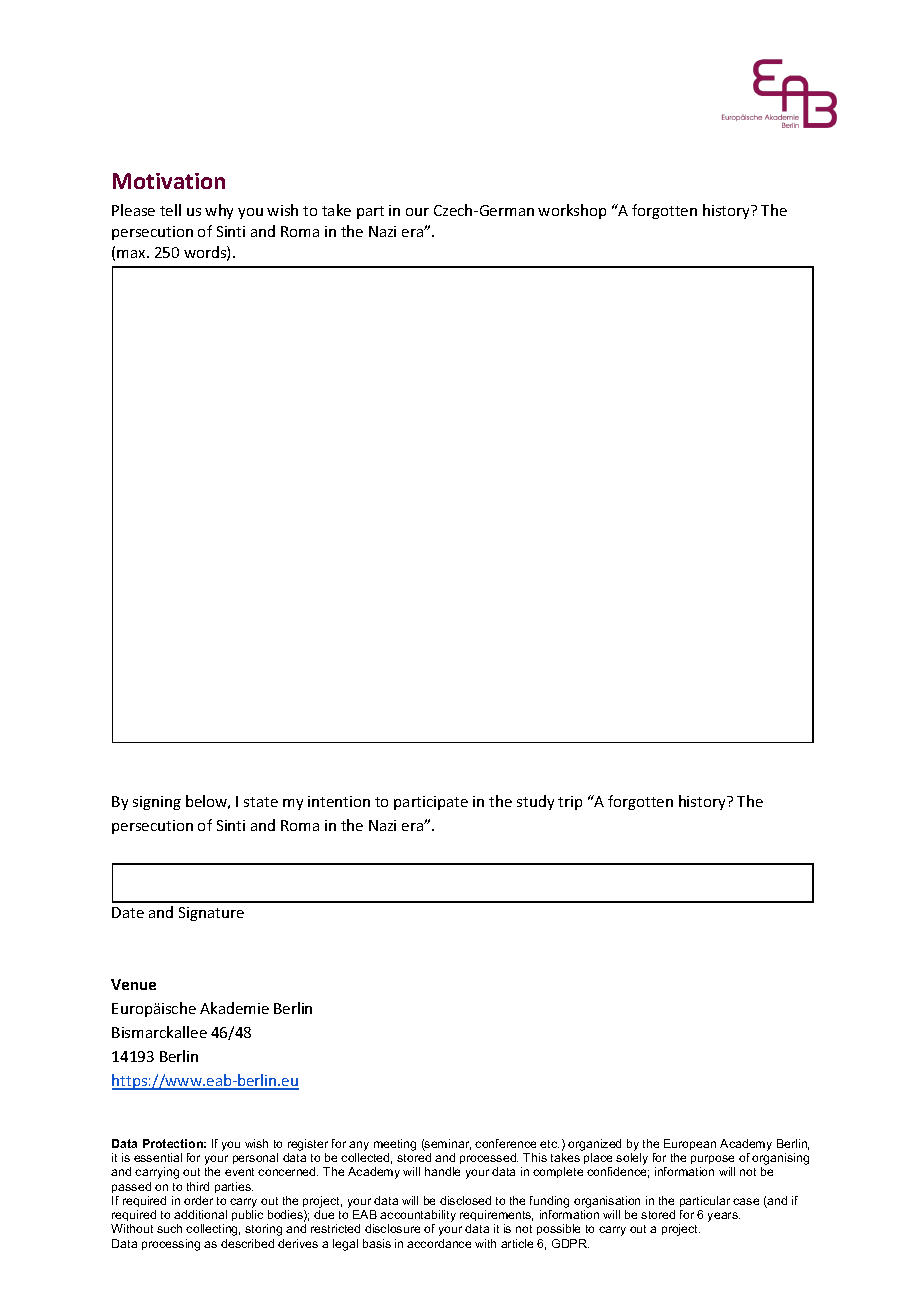  Describe the element at coordinates (535, 802) in the screenshot. I see `study` at that location.
